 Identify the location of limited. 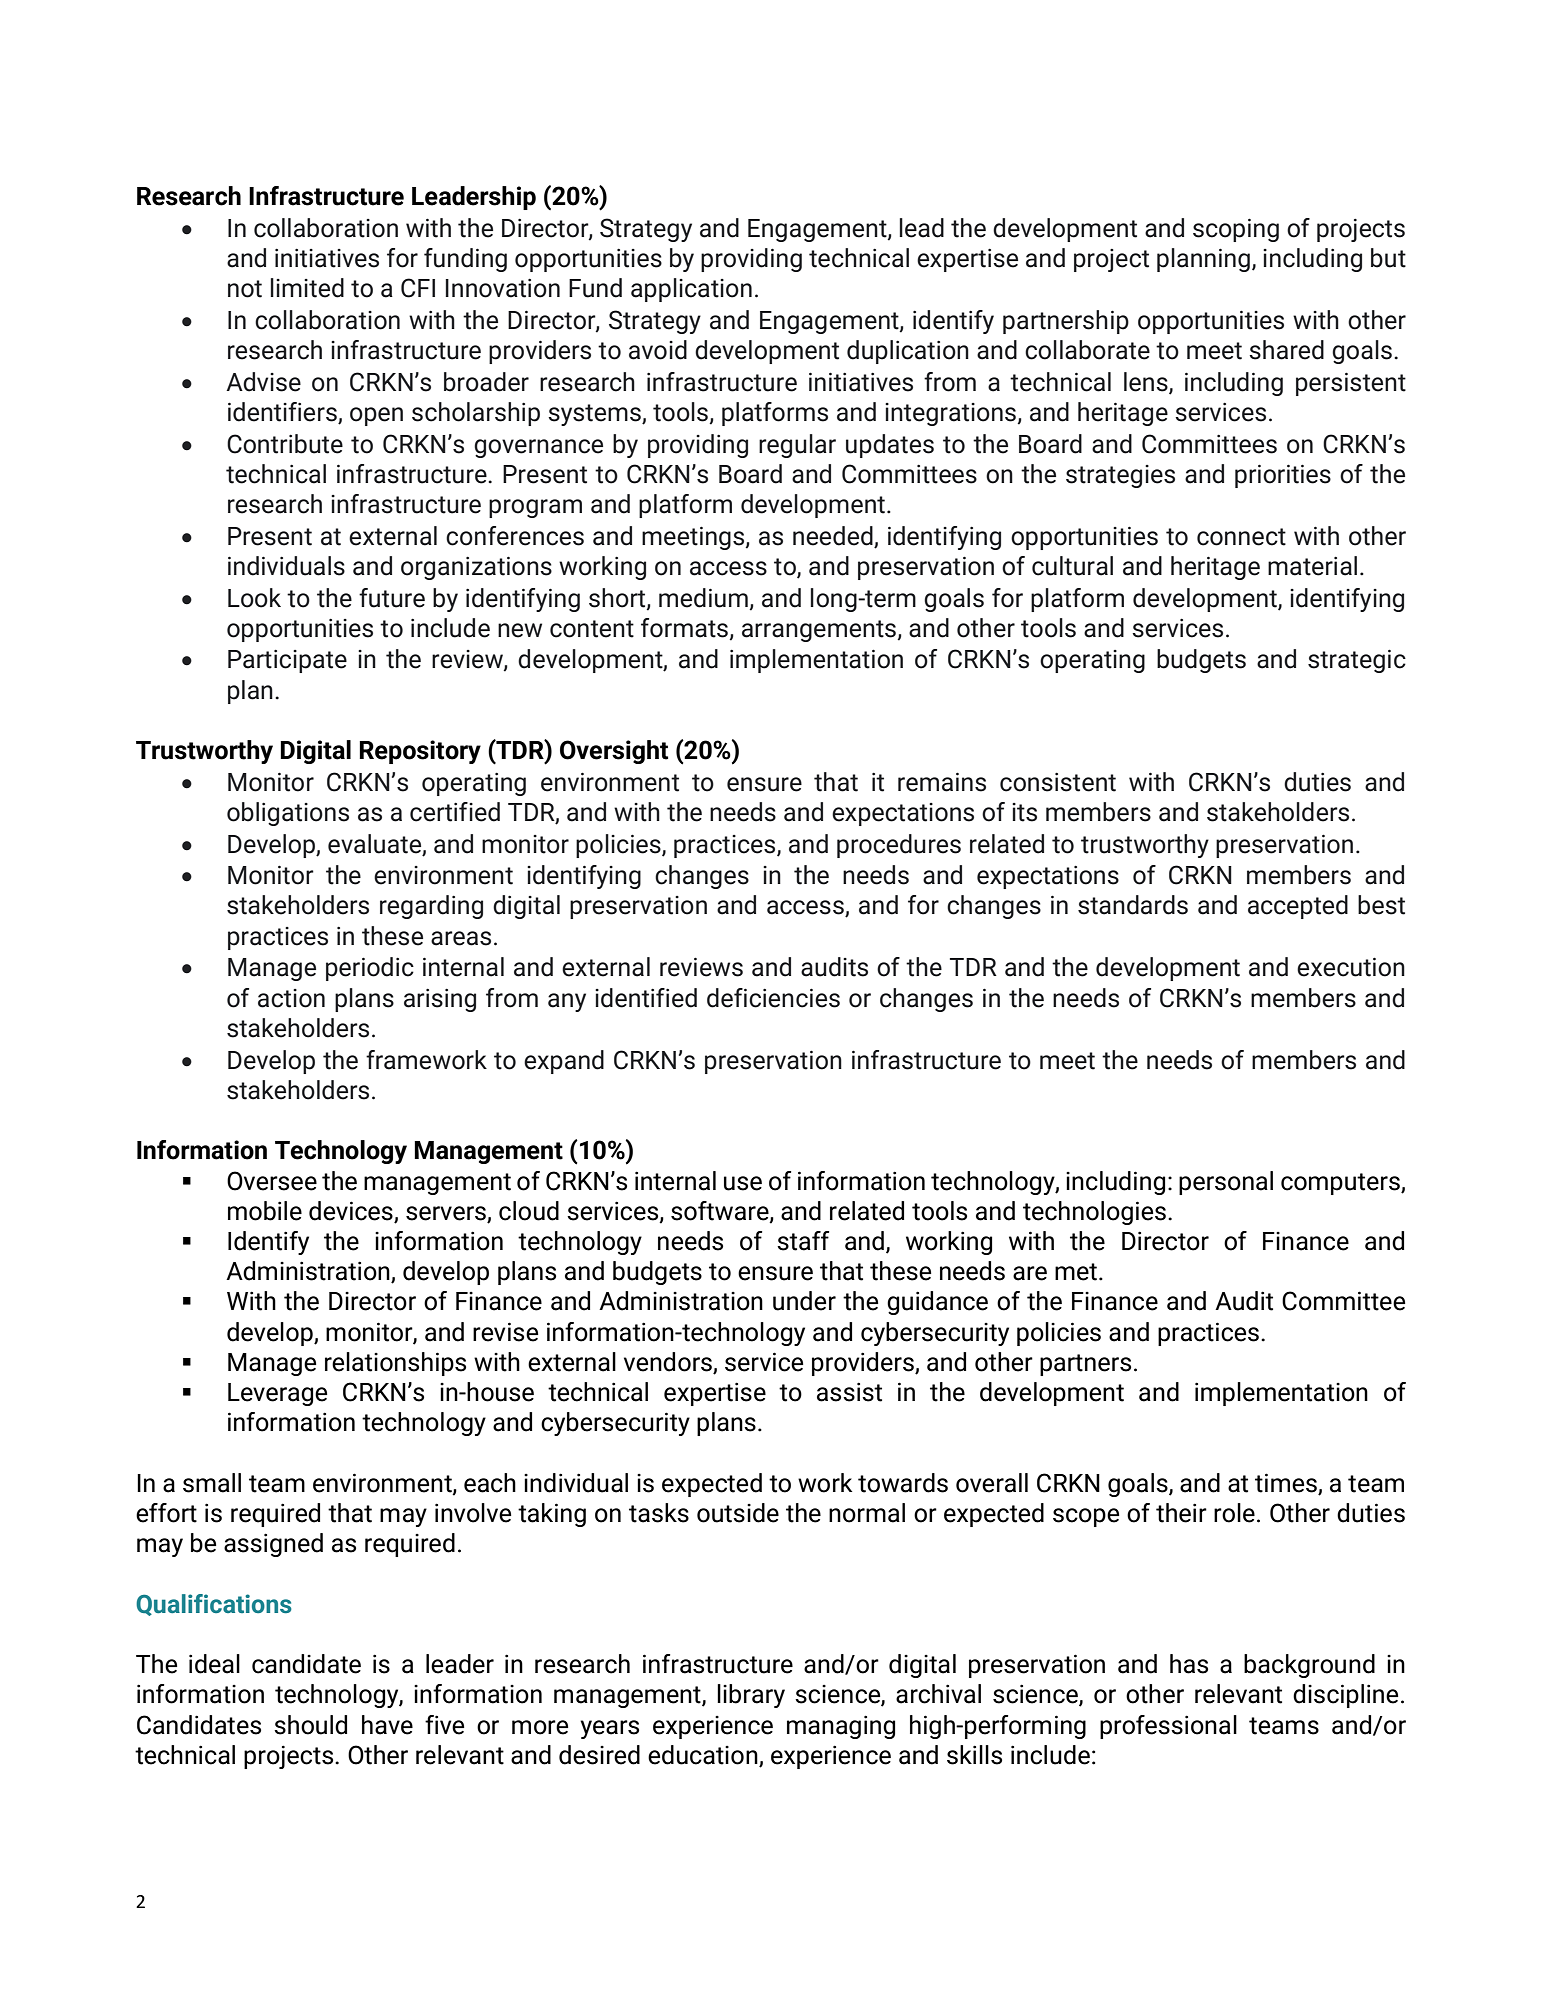
(307, 288).
